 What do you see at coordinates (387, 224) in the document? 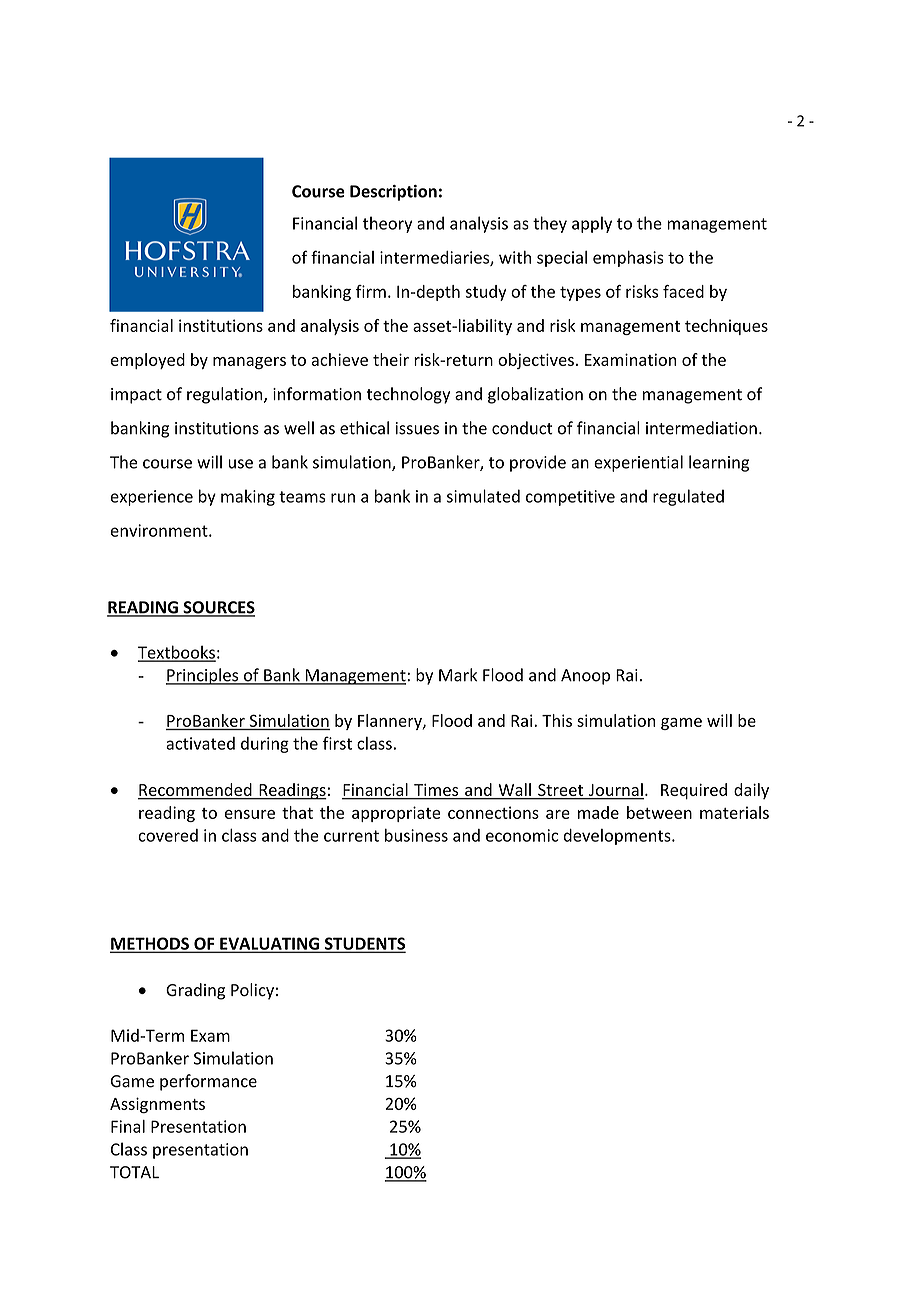
I see `theory` at bounding box center [387, 224].
